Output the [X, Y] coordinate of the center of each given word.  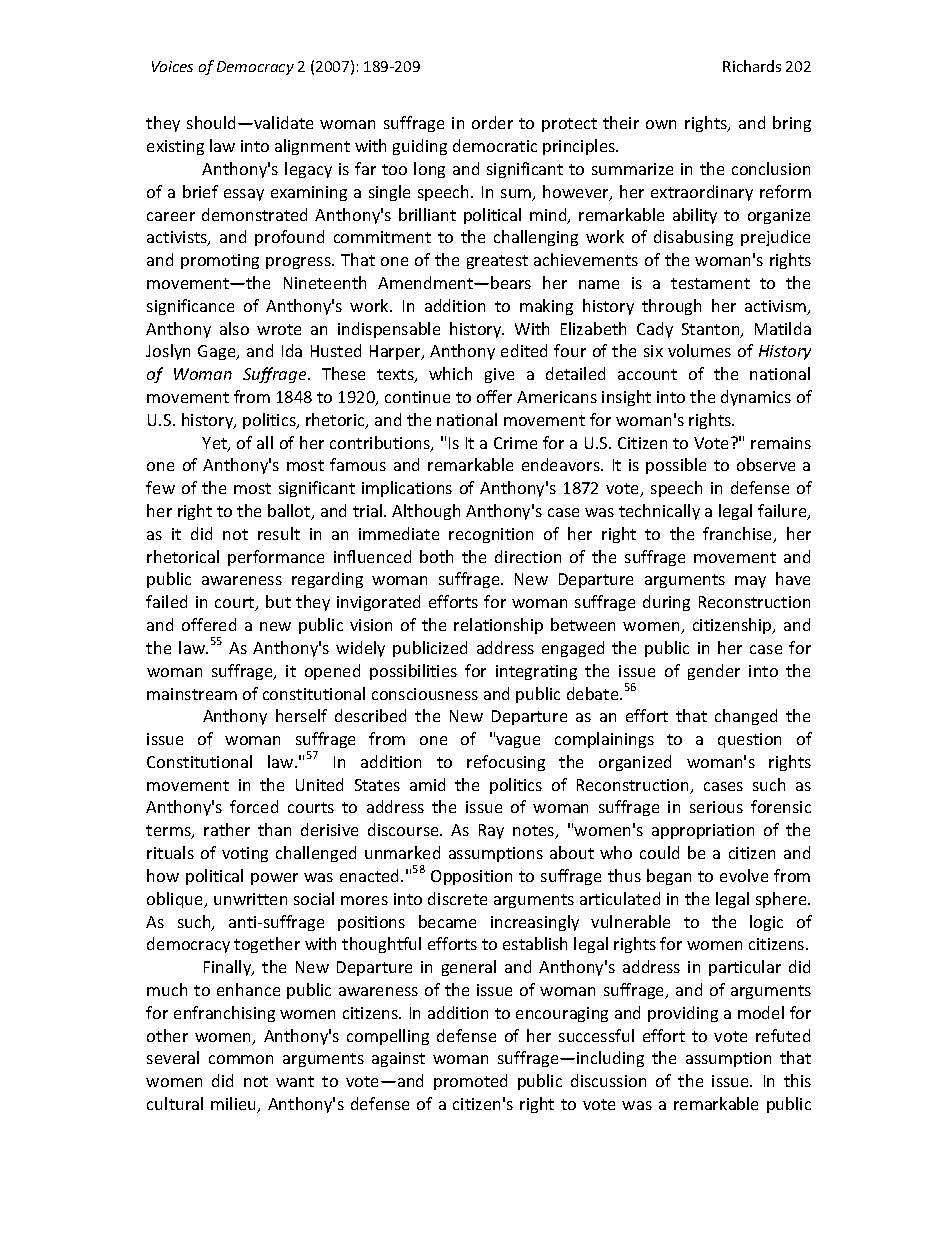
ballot [290, 512]
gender [714, 672]
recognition [491, 535]
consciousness [425, 694]
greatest [497, 262]
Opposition [471, 877]
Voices [172, 66]
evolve [744, 875]
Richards [752, 66]
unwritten [250, 899]
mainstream [192, 694]
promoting [220, 261]
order [492, 122]
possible [676, 466]
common [241, 1059]
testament [710, 283]
